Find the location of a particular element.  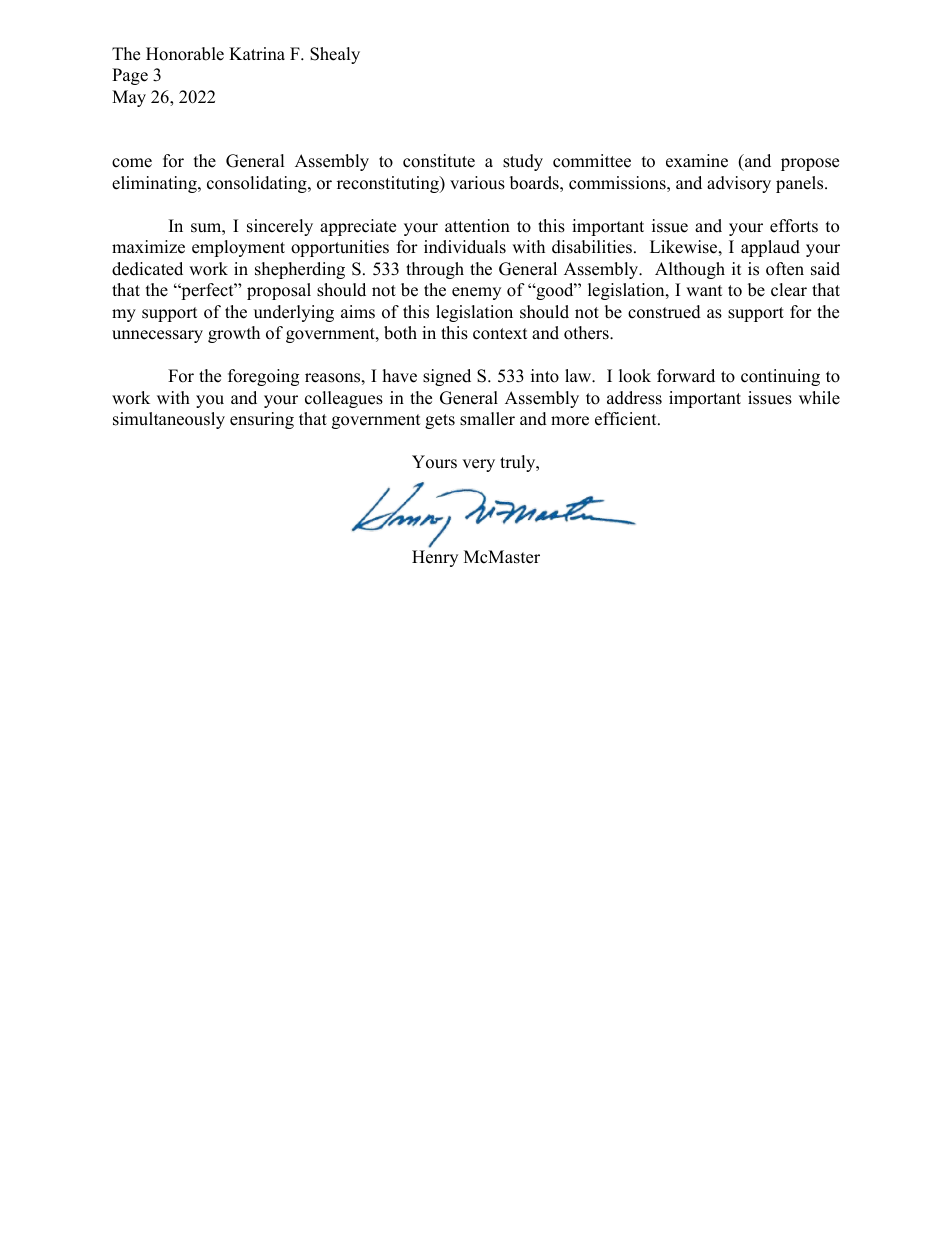

employment is located at coordinates (238, 248).
